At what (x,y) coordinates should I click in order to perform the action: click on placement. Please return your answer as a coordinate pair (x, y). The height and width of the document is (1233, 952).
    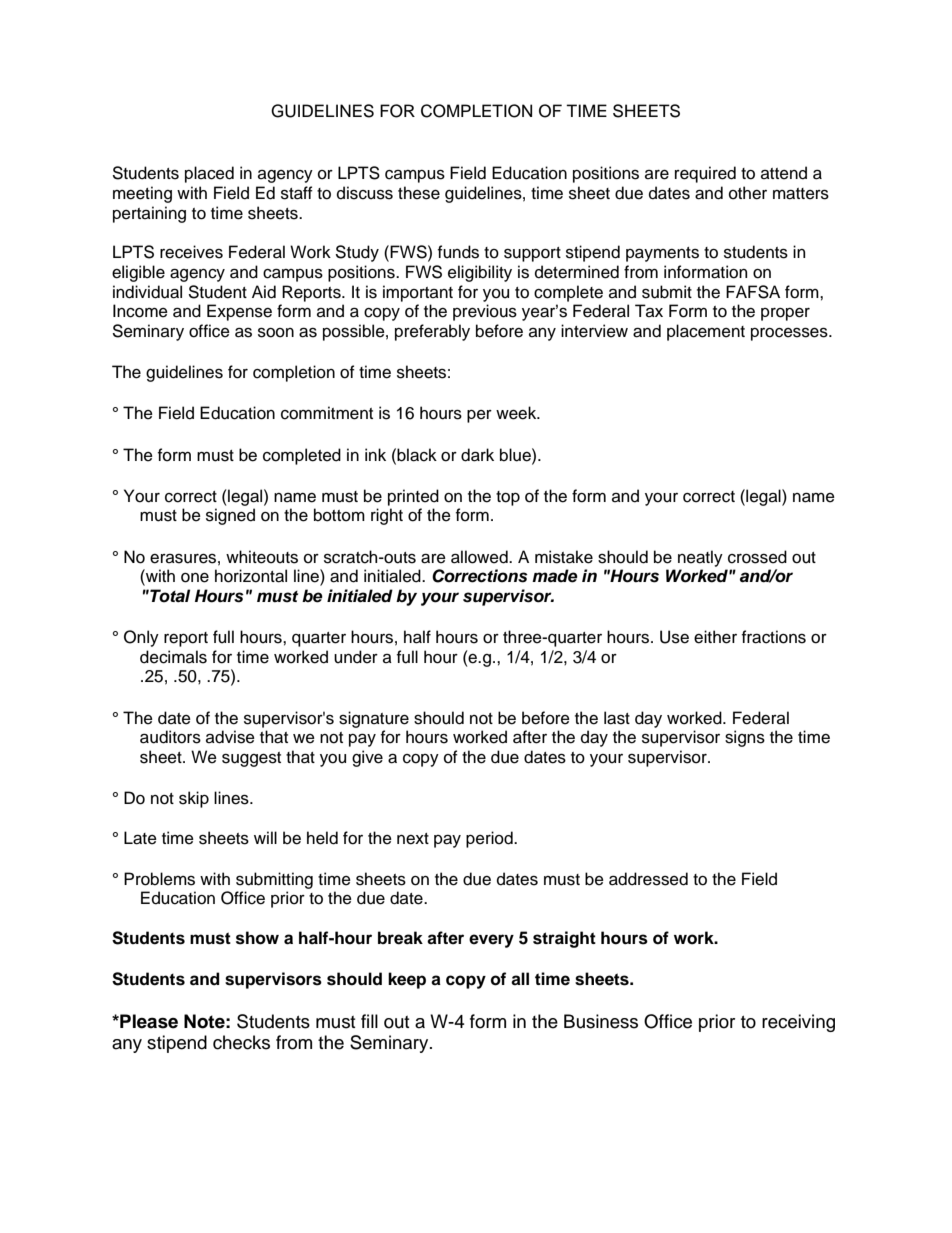
    Looking at the image, I should click on (706, 332).
